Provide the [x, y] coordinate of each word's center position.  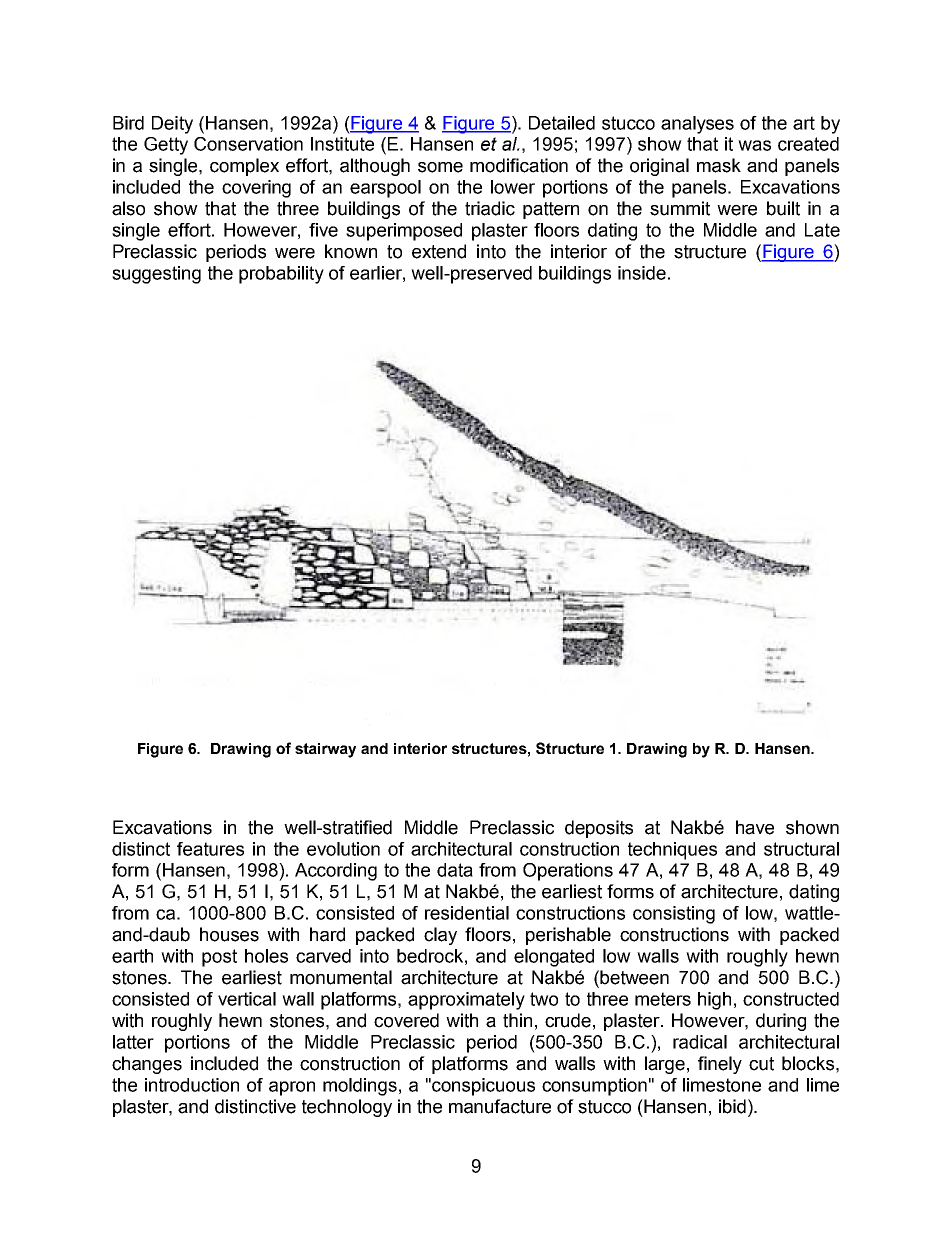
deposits [599, 829]
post [219, 958]
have [755, 827]
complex [244, 167]
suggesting [156, 275]
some [440, 167]
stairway [325, 750]
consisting [674, 915]
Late [822, 230]
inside [642, 273]
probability [281, 275]
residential [467, 913]
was [754, 145]
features [210, 849]
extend [439, 251]
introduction [192, 1085]
